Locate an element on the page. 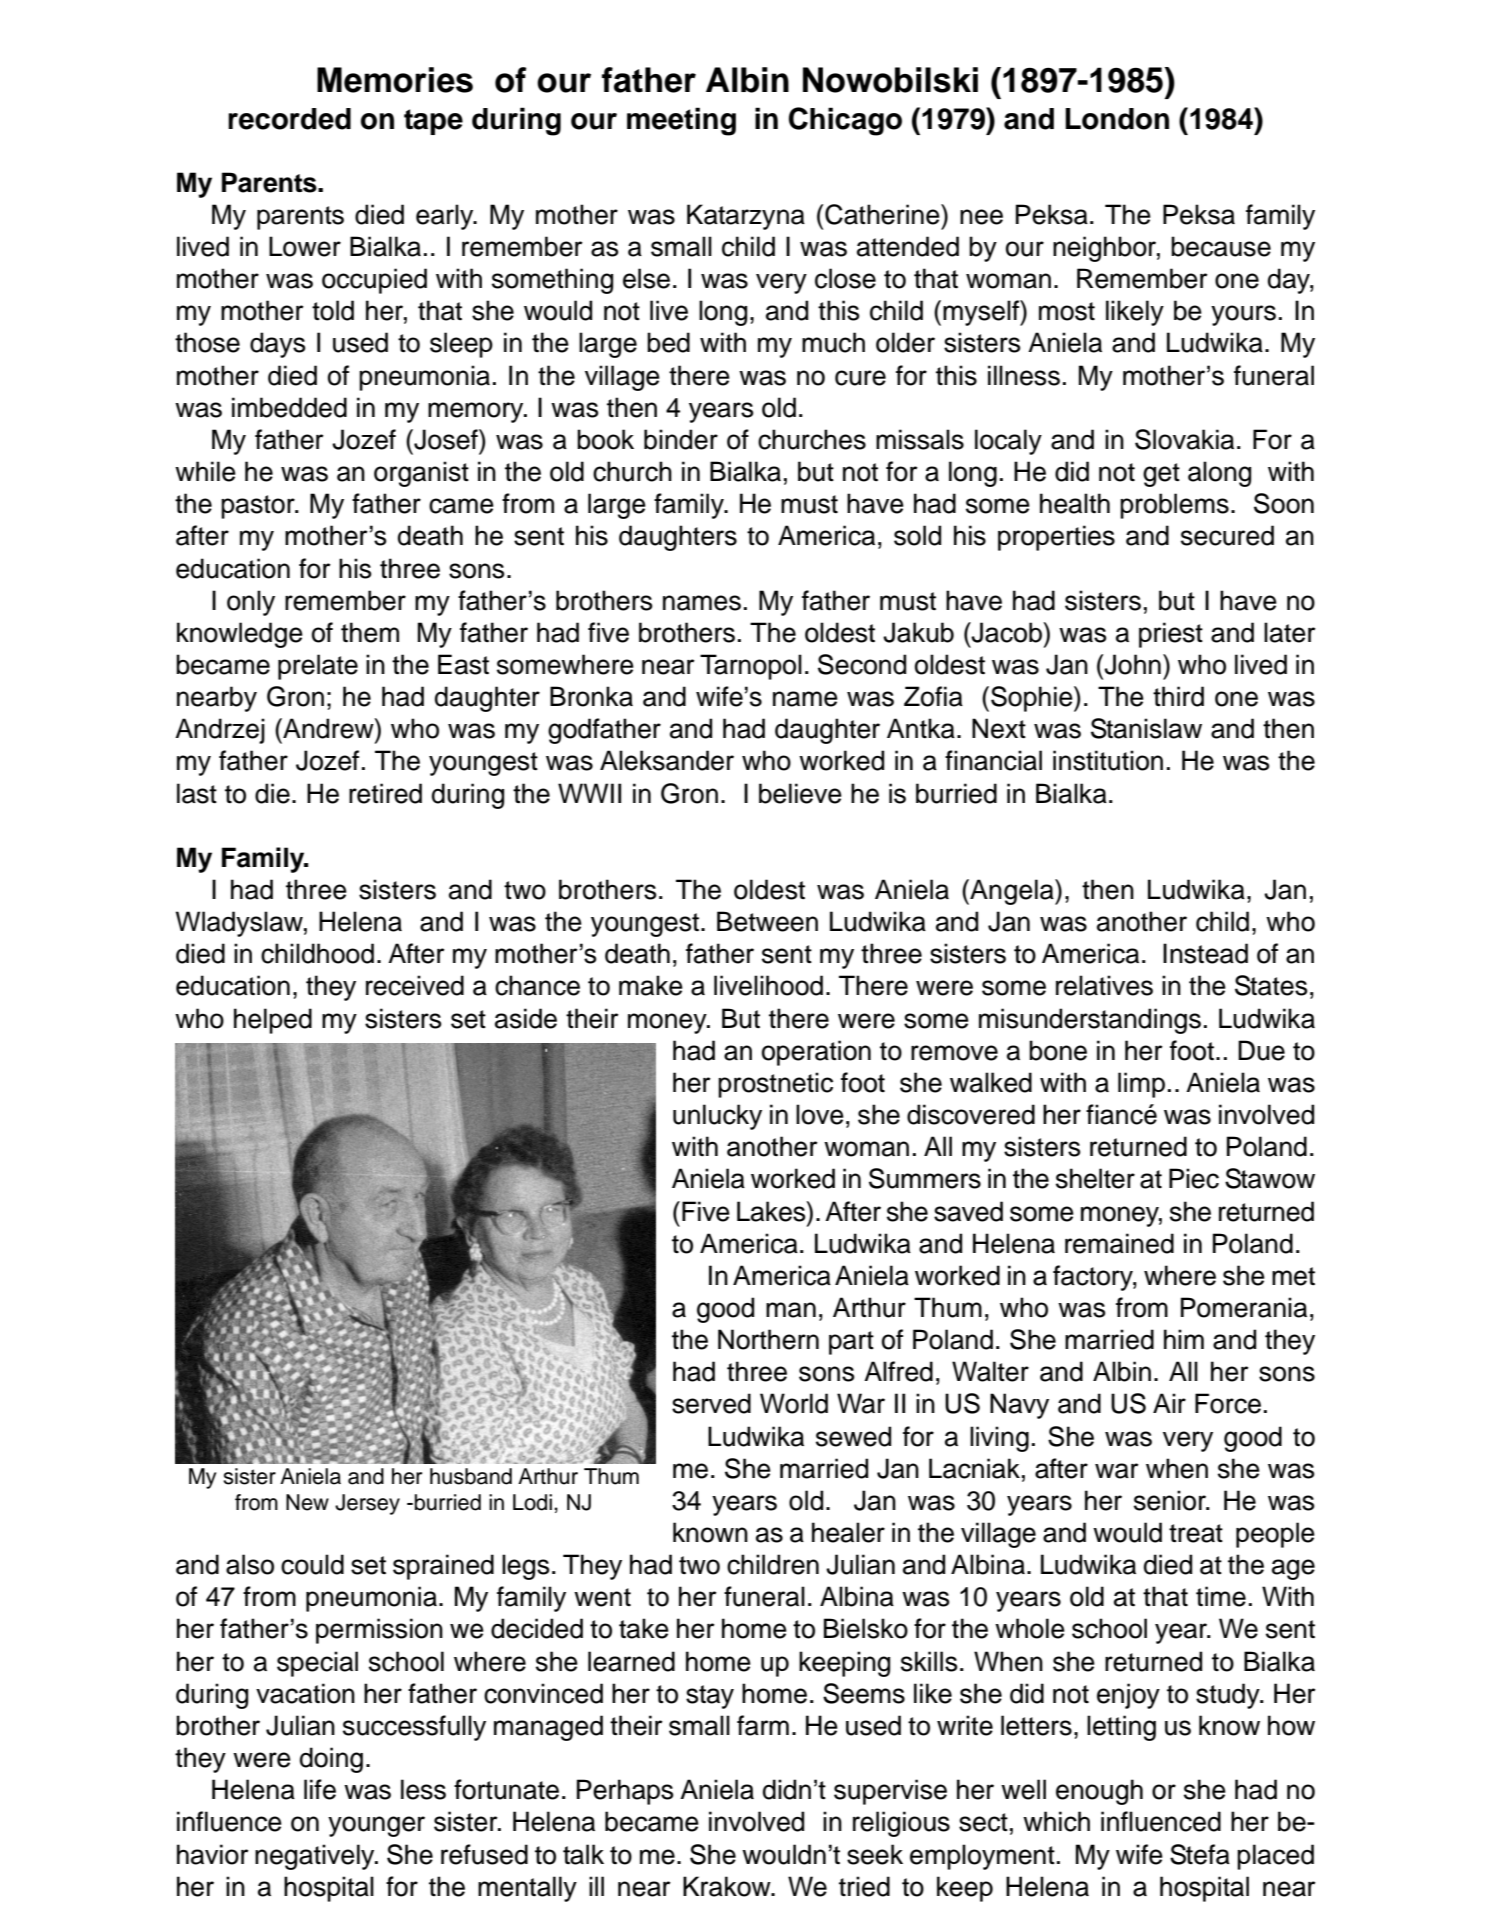  younger is located at coordinates (376, 1826).
